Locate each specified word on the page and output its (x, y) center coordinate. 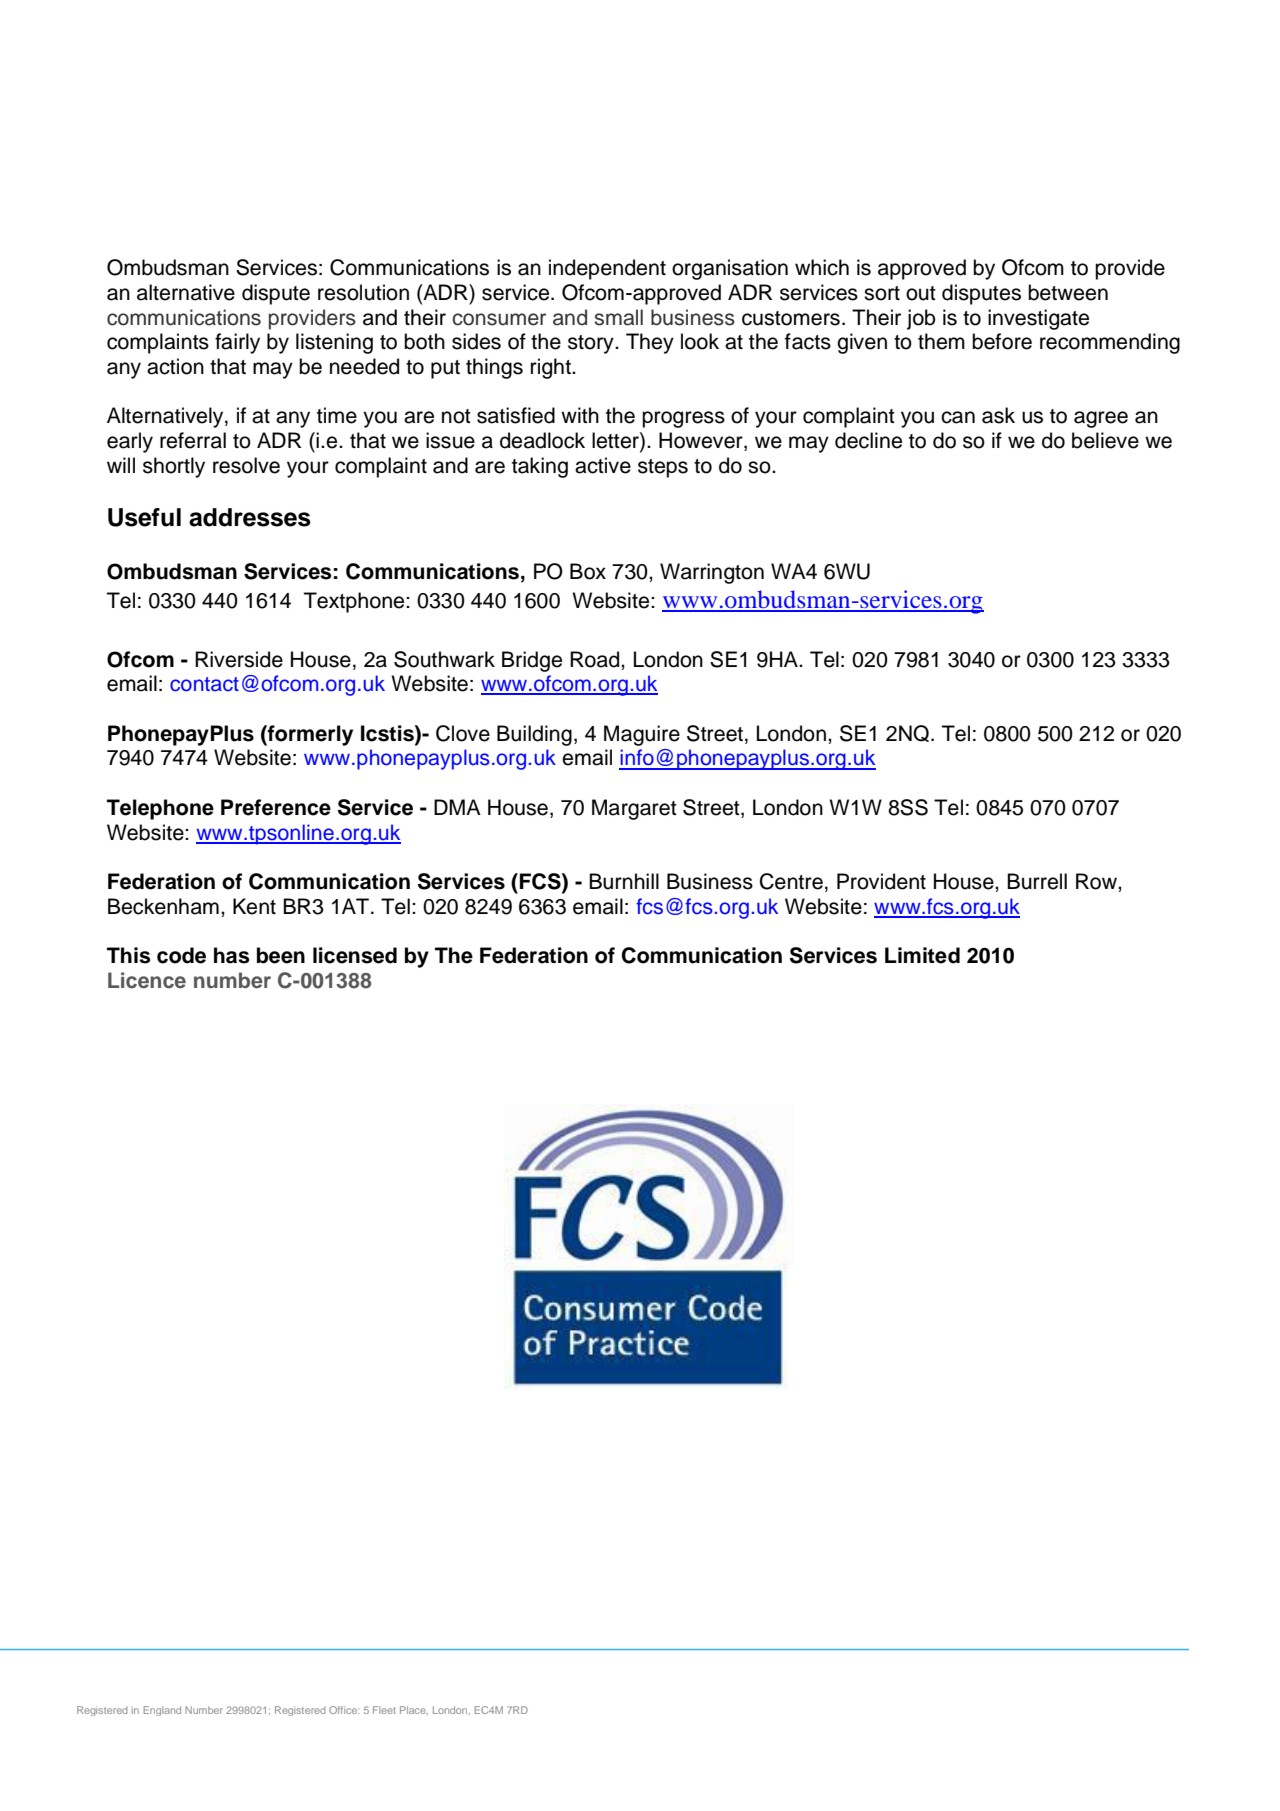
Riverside (239, 659)
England (162, 1711)
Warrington (712, 573)
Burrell (1037, 881)
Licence (147, 980)
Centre (791, 881)
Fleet (384, 1710)
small (619, 317)
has (231, 955)
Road (596, 659)
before (1002, 341)
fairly (237, 343)
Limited (922, 955)
